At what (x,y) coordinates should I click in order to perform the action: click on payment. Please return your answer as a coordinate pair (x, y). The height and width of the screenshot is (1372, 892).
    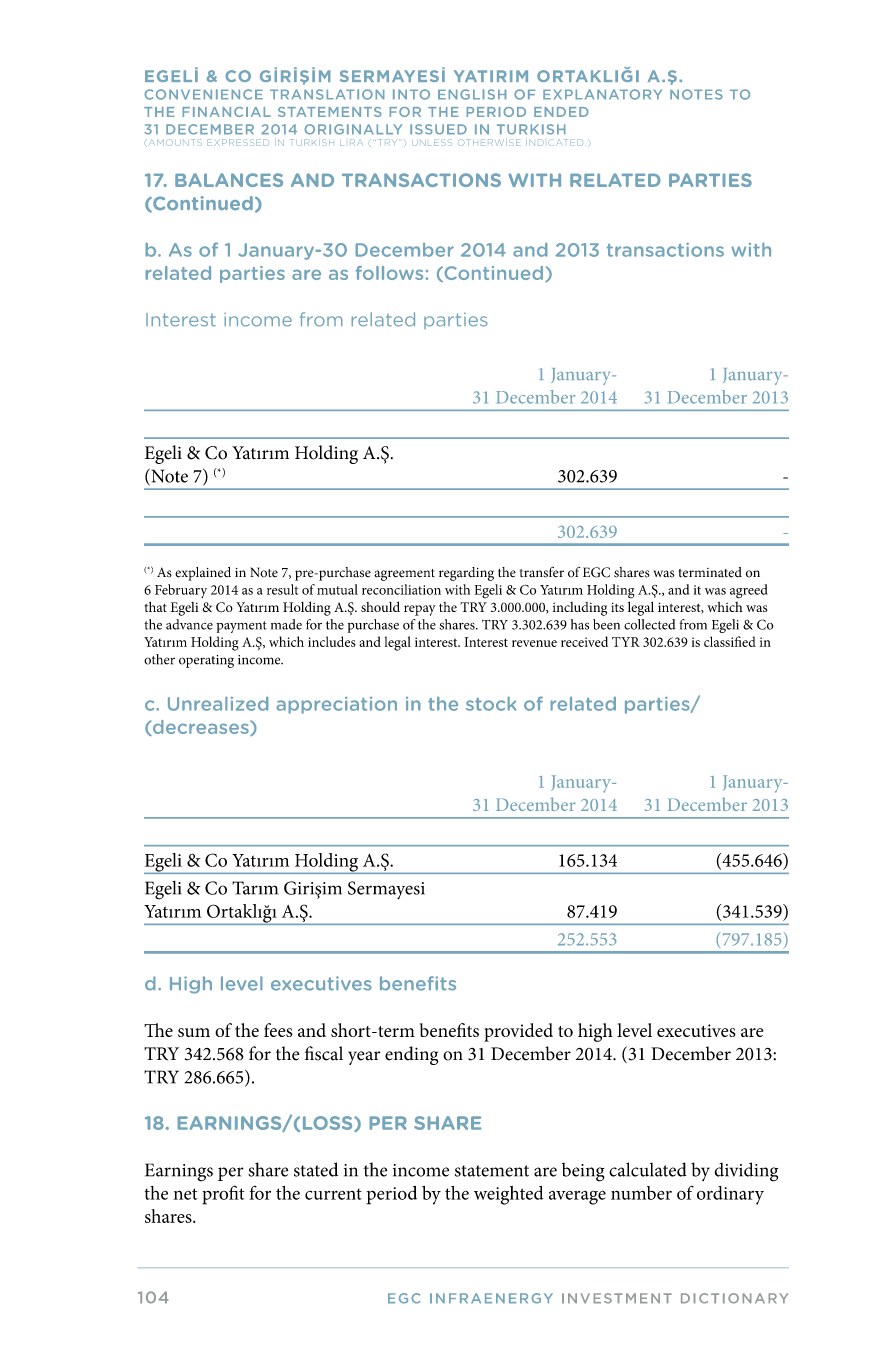
    Looking at the image, I should click on (241, 627).
